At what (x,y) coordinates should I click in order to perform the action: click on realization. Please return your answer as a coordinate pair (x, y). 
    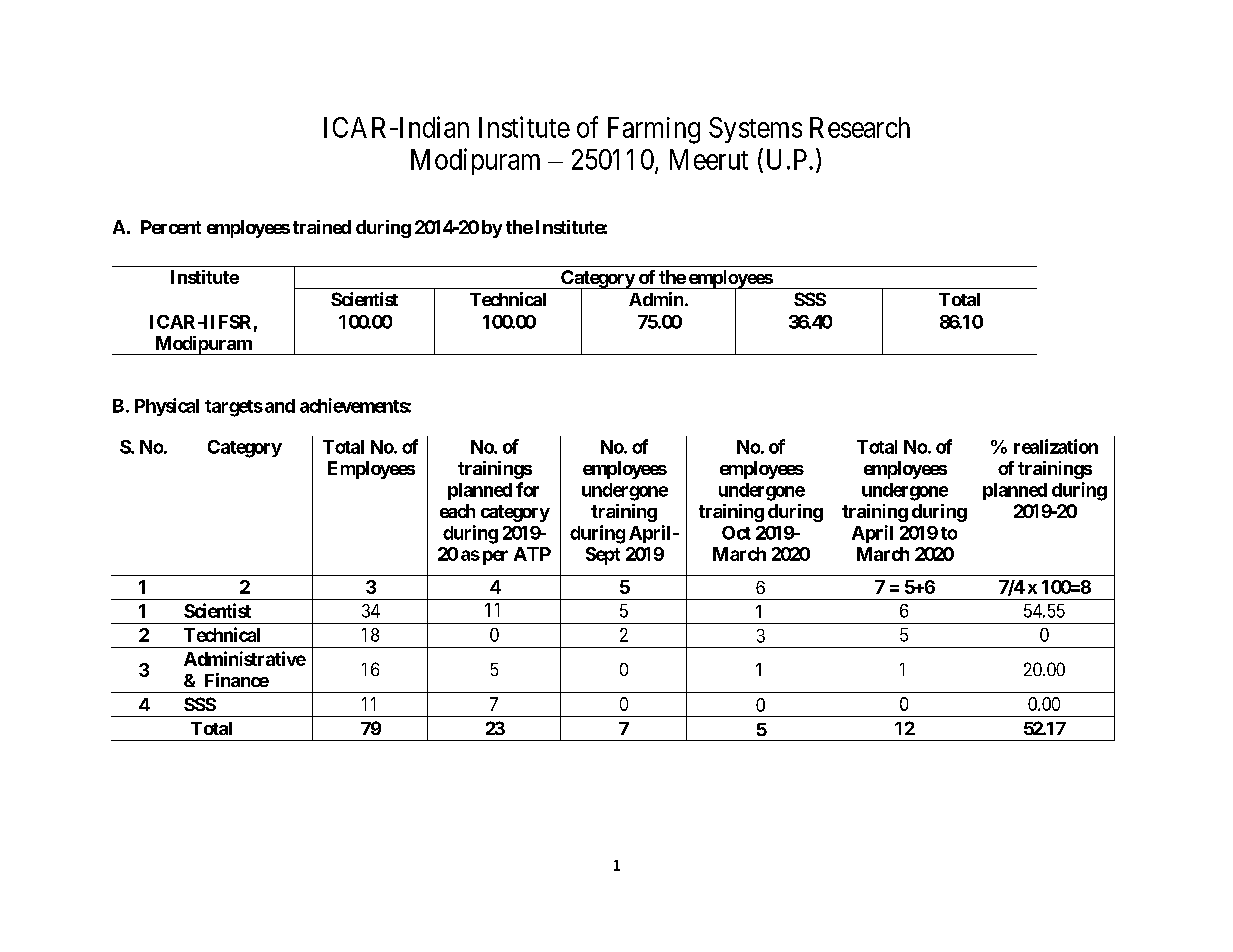
    Looking at the image, I should click on (1056, 446).
